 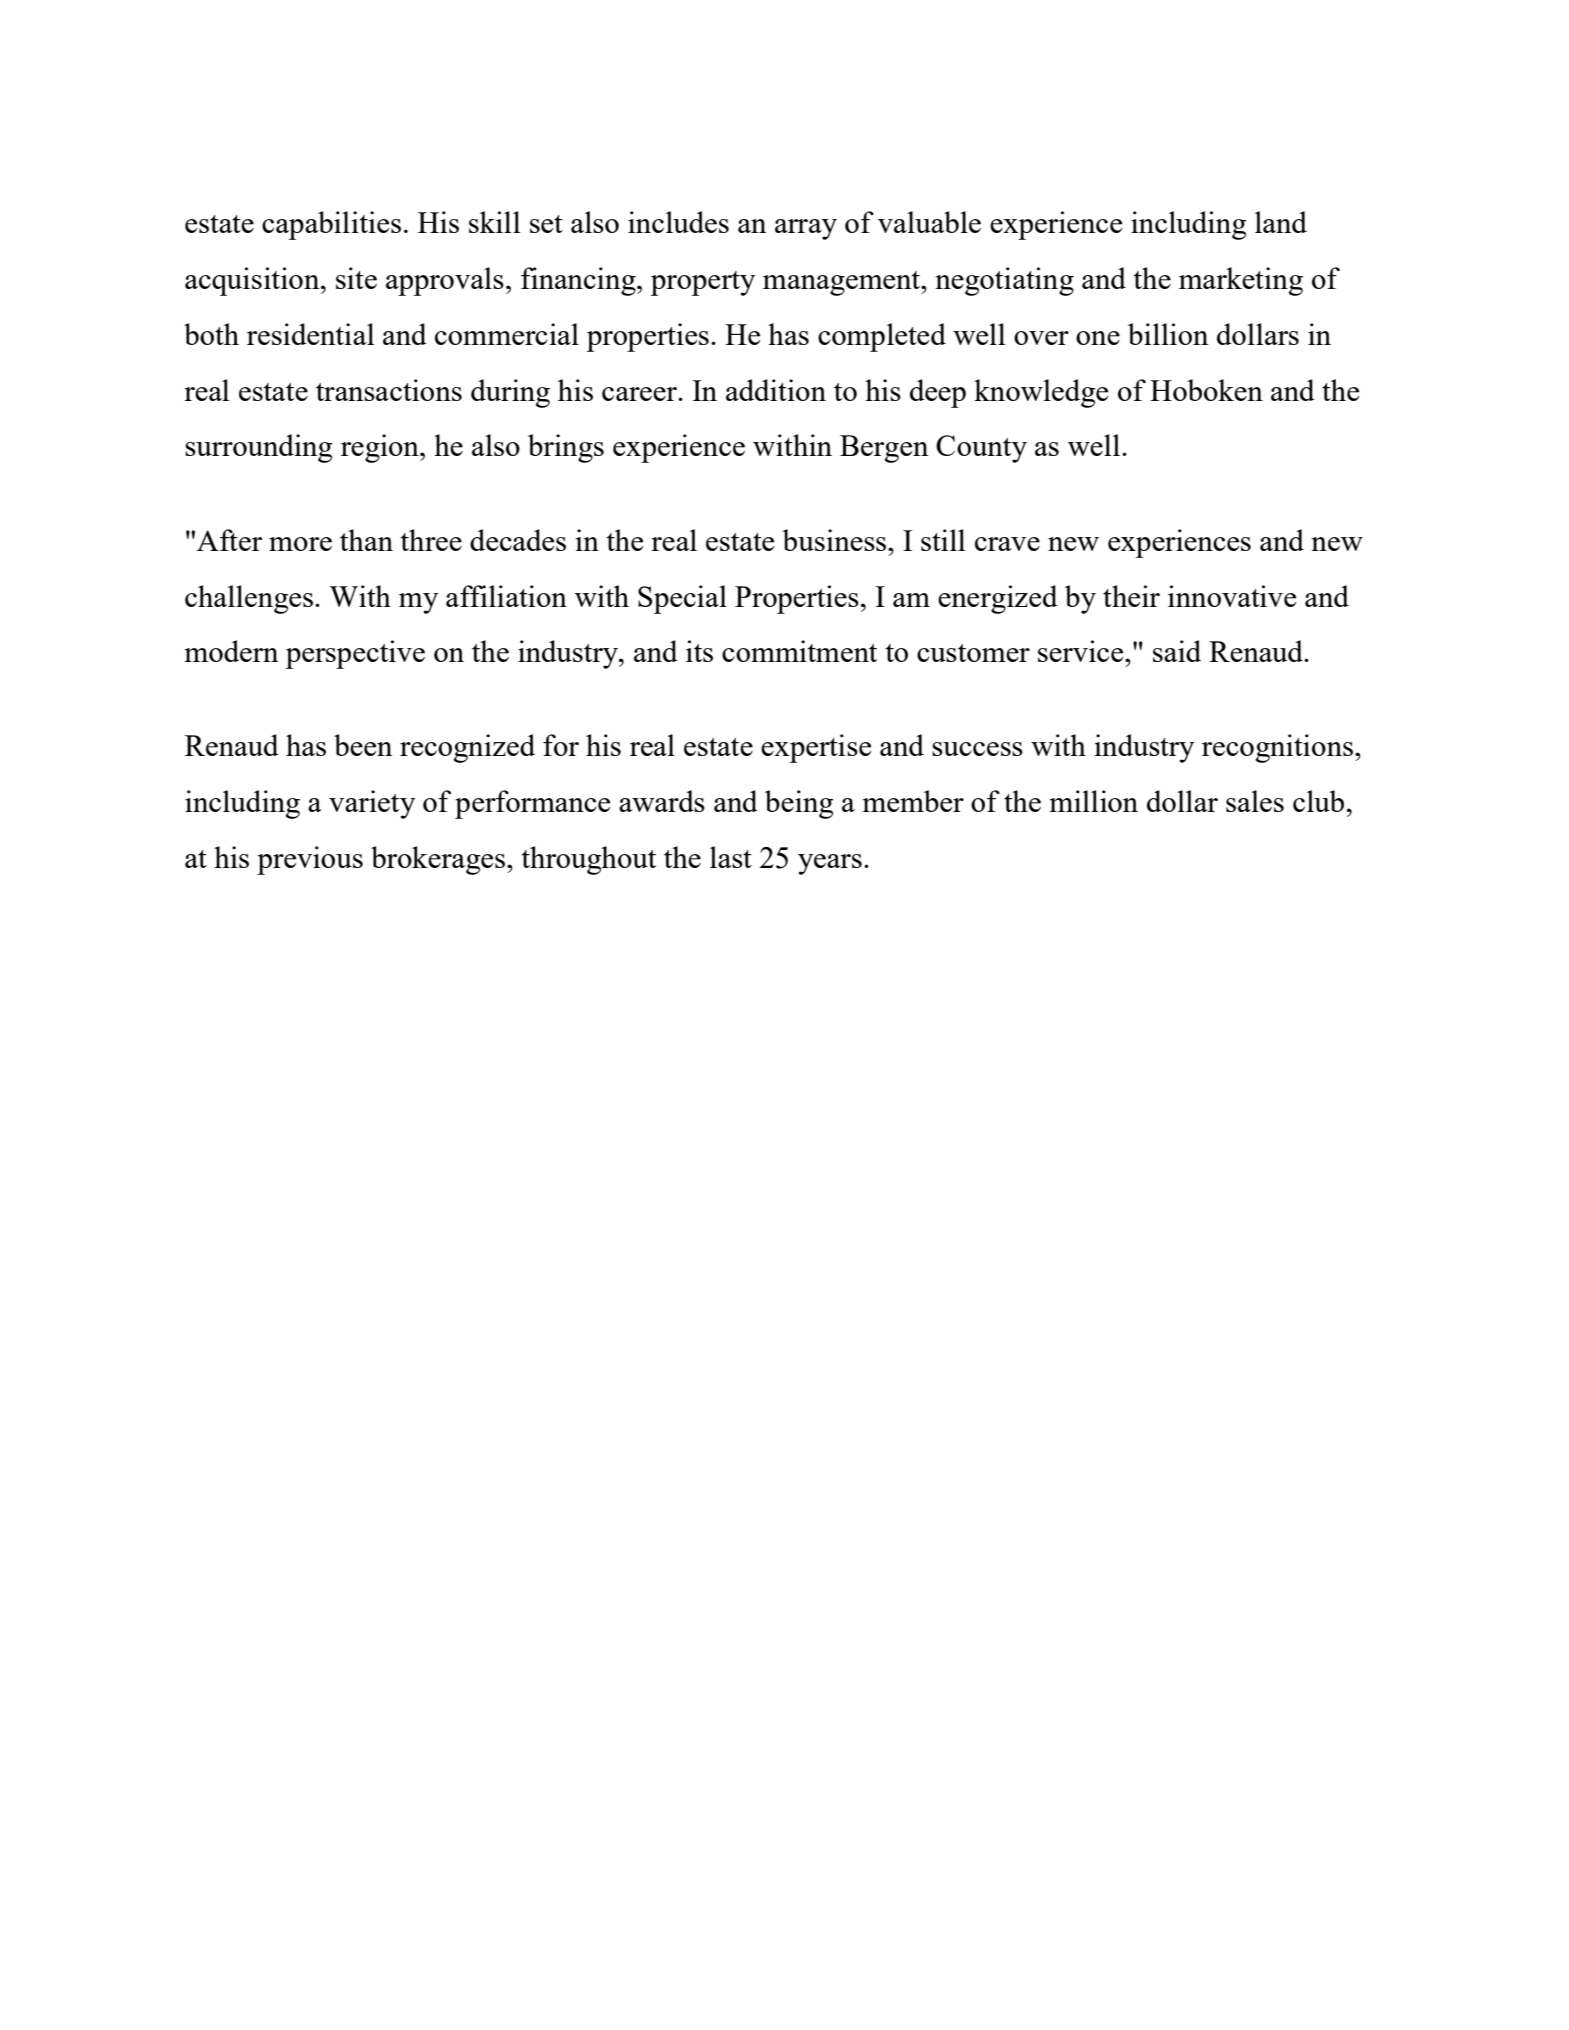 What do you see at coordinates (366, 540) in the image?
I see `than` at bounding box center [366, 540].
